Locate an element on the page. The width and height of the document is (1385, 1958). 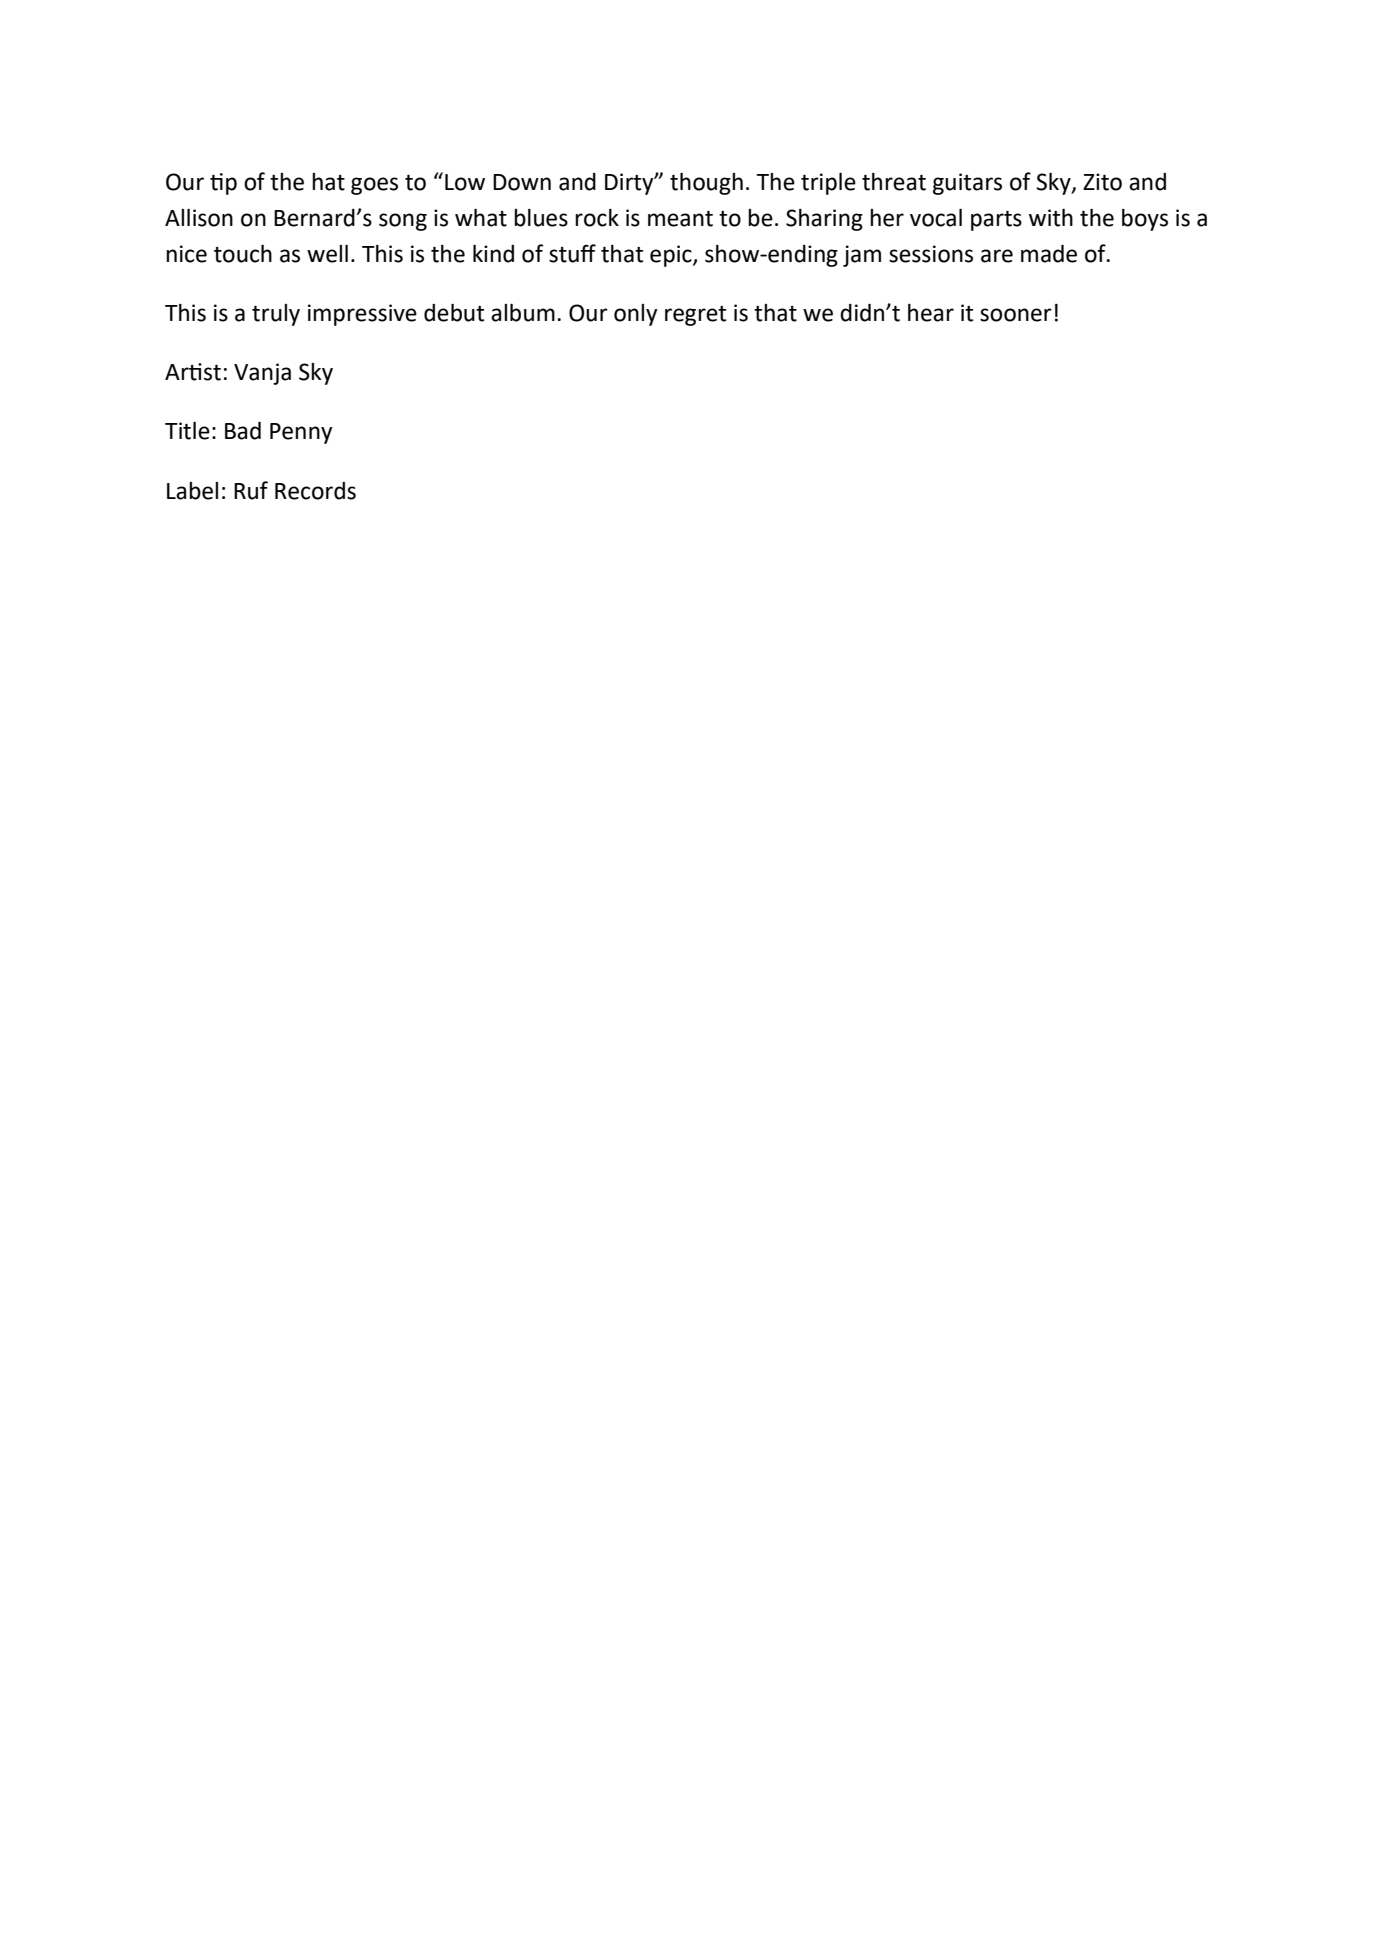
Zito is located at coordinates (1102, 182).
